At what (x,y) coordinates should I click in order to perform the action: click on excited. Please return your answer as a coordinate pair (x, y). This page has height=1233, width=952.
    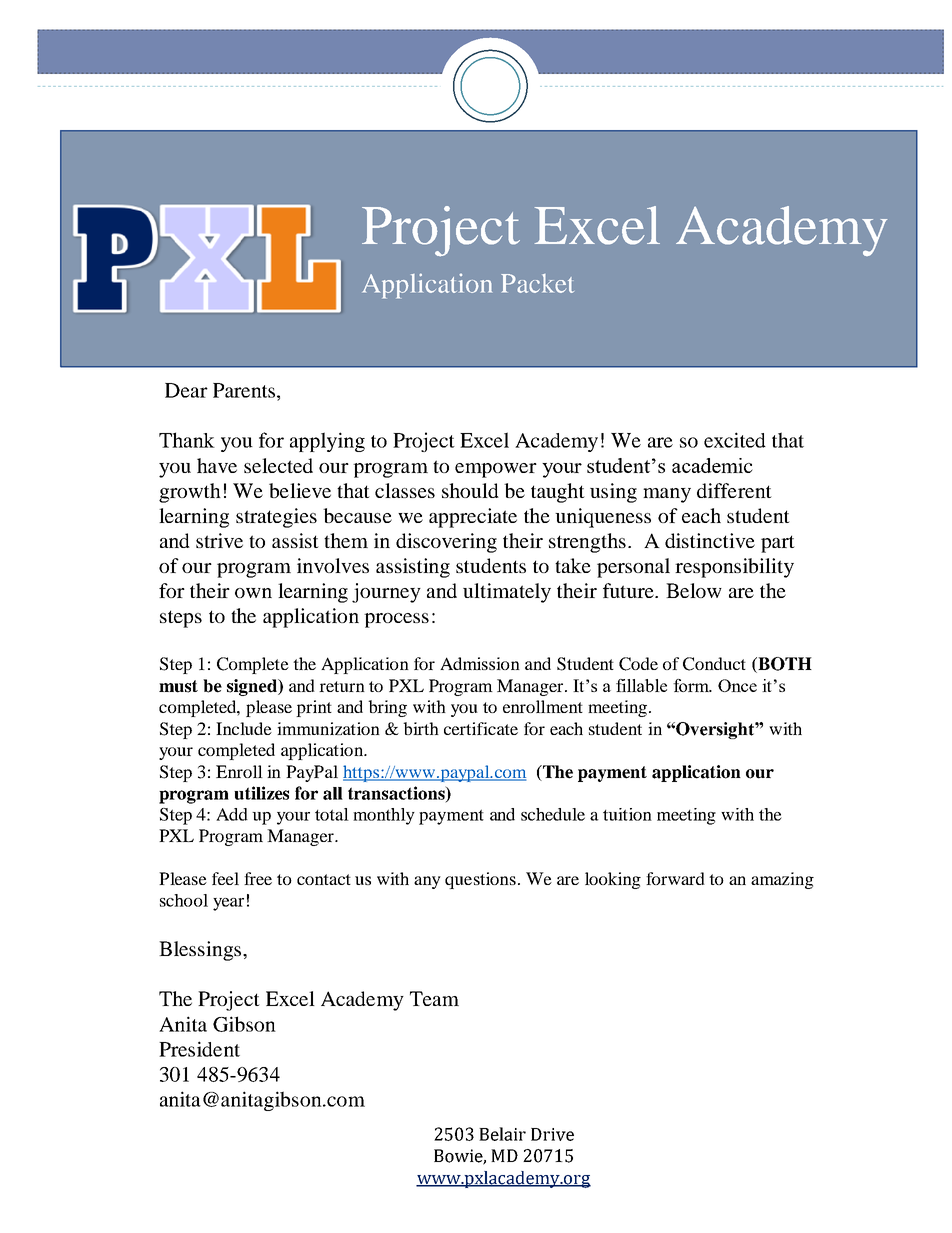
    Looking at the image, I should click on (735, 440).
